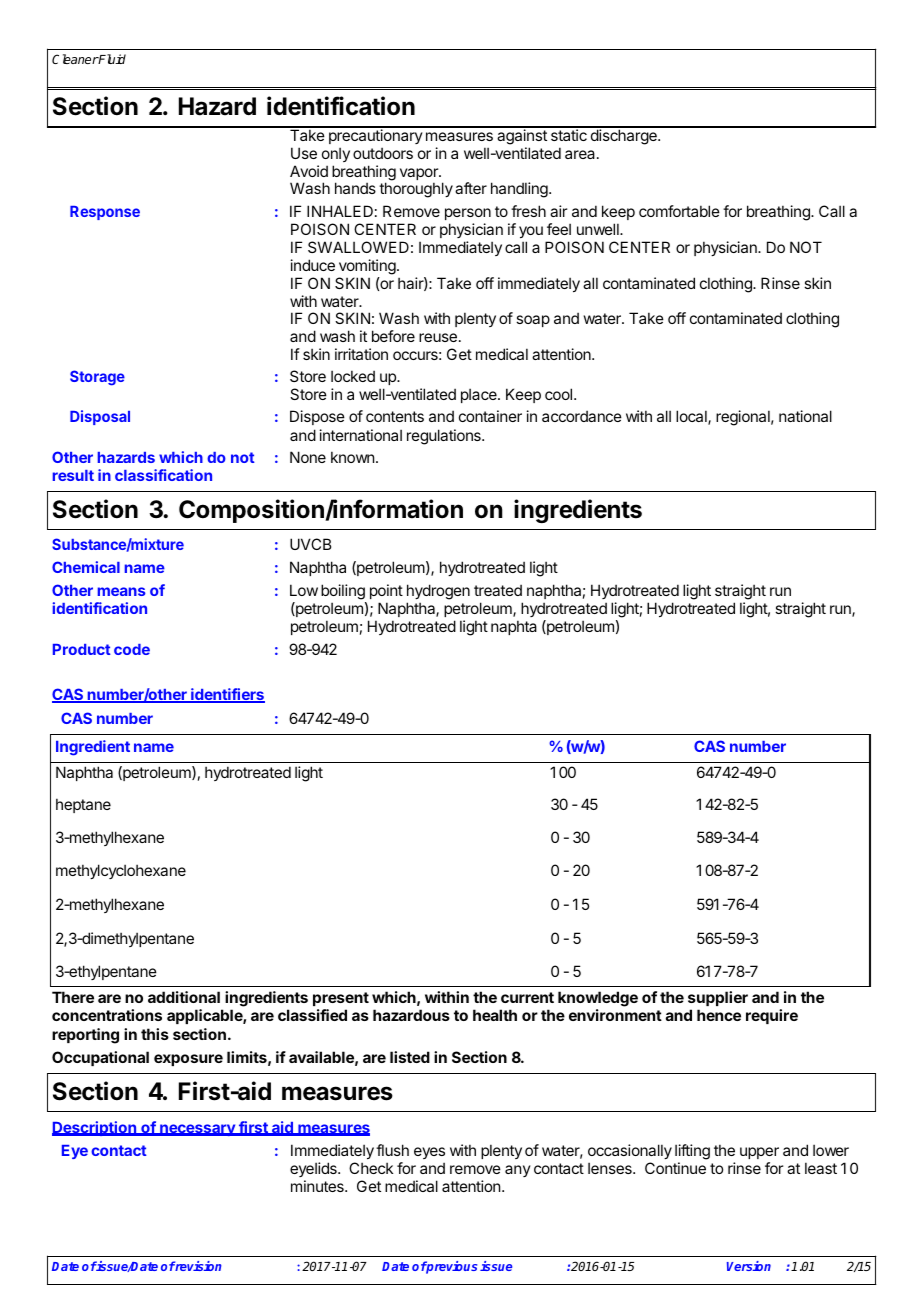 This screenshot has width=924, height=1309. What do you see at coordinates (518, 1171) in the screenshot?
I see `any` at bounding box center [518, 1171].
